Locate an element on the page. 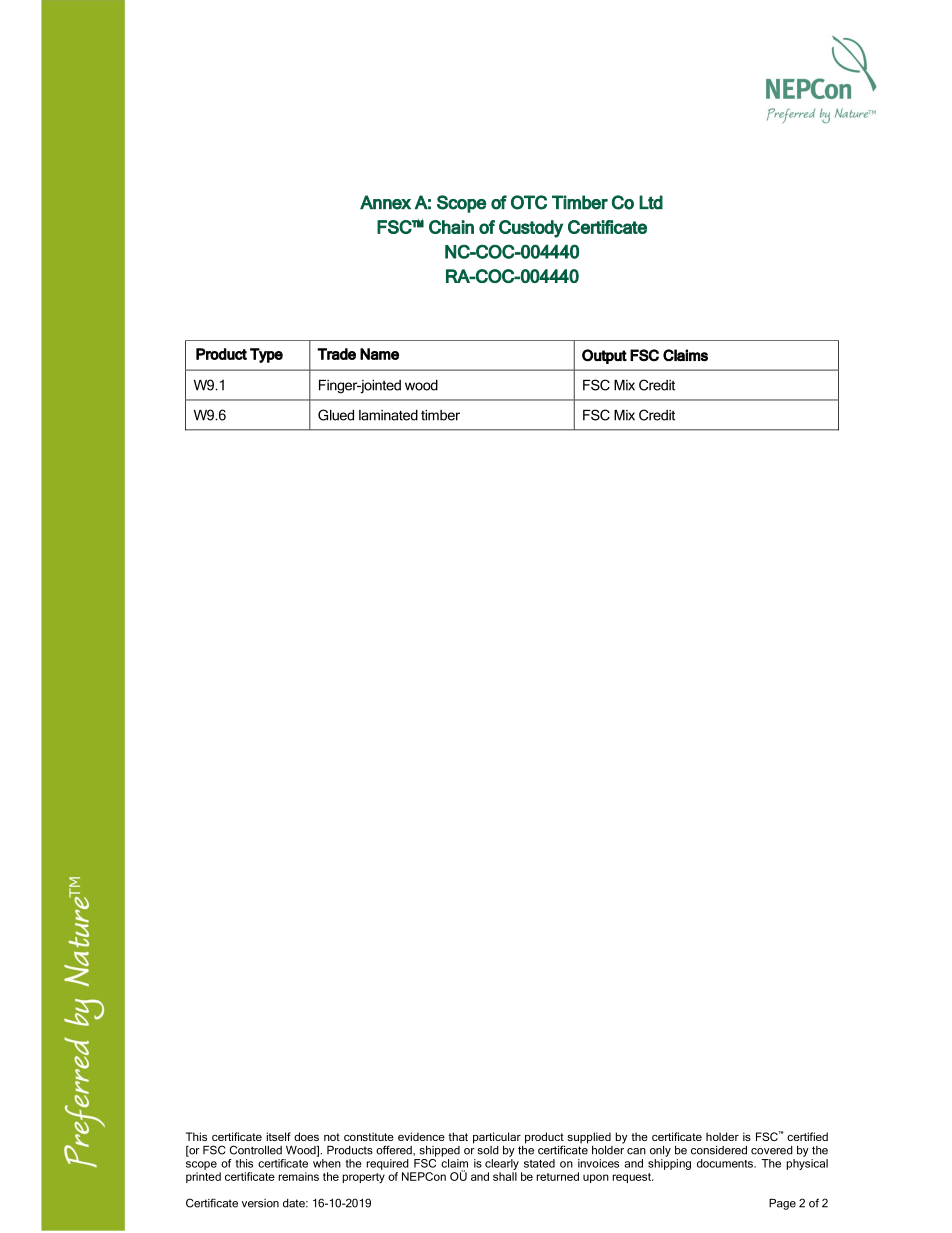  Ltd is located at coordinates (651, 202).
